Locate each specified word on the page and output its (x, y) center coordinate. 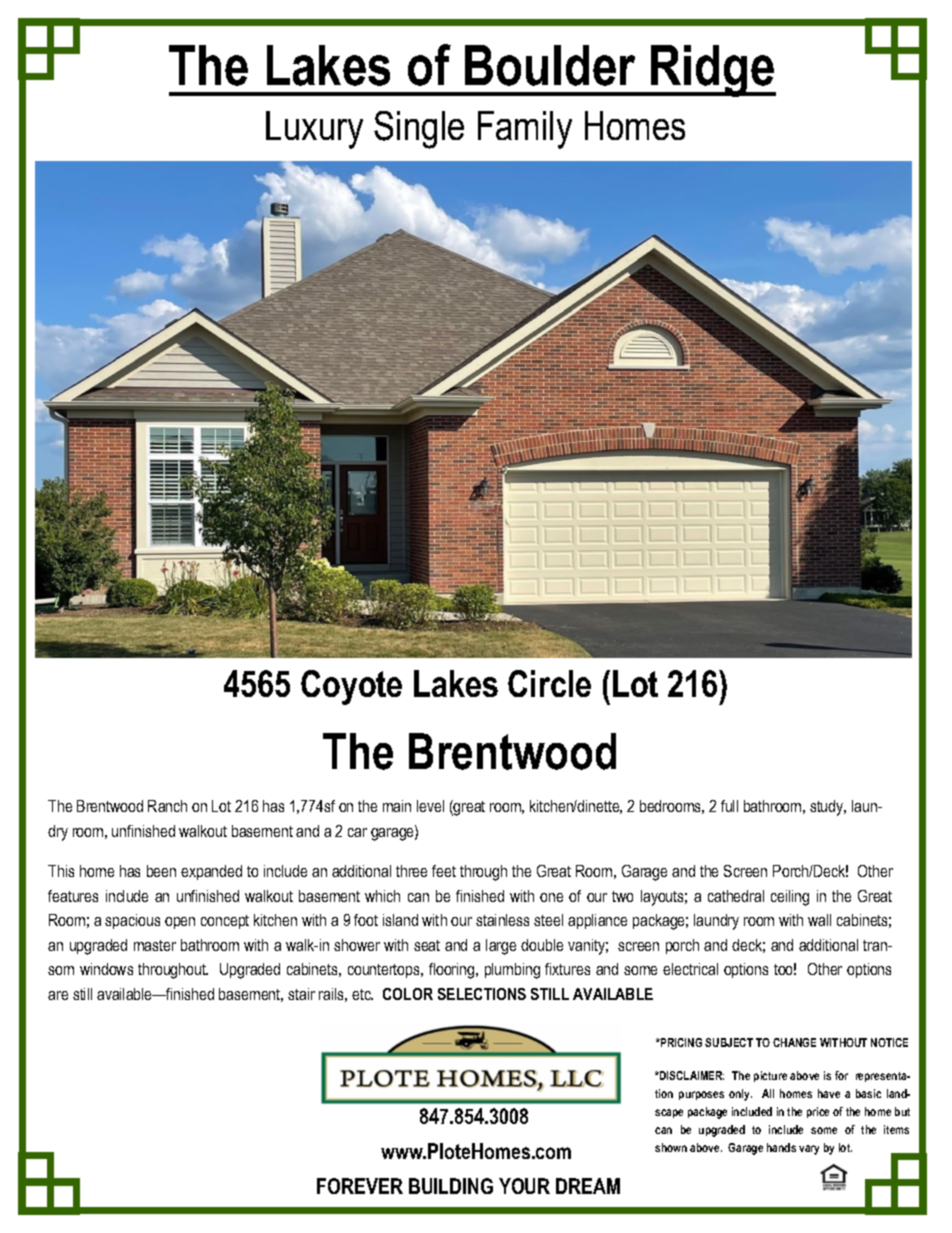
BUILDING (451, 1186)
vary (809, 1150)
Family (525, 130)
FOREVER (360, 1186)
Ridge (712, 71)
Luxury (314, 130)
